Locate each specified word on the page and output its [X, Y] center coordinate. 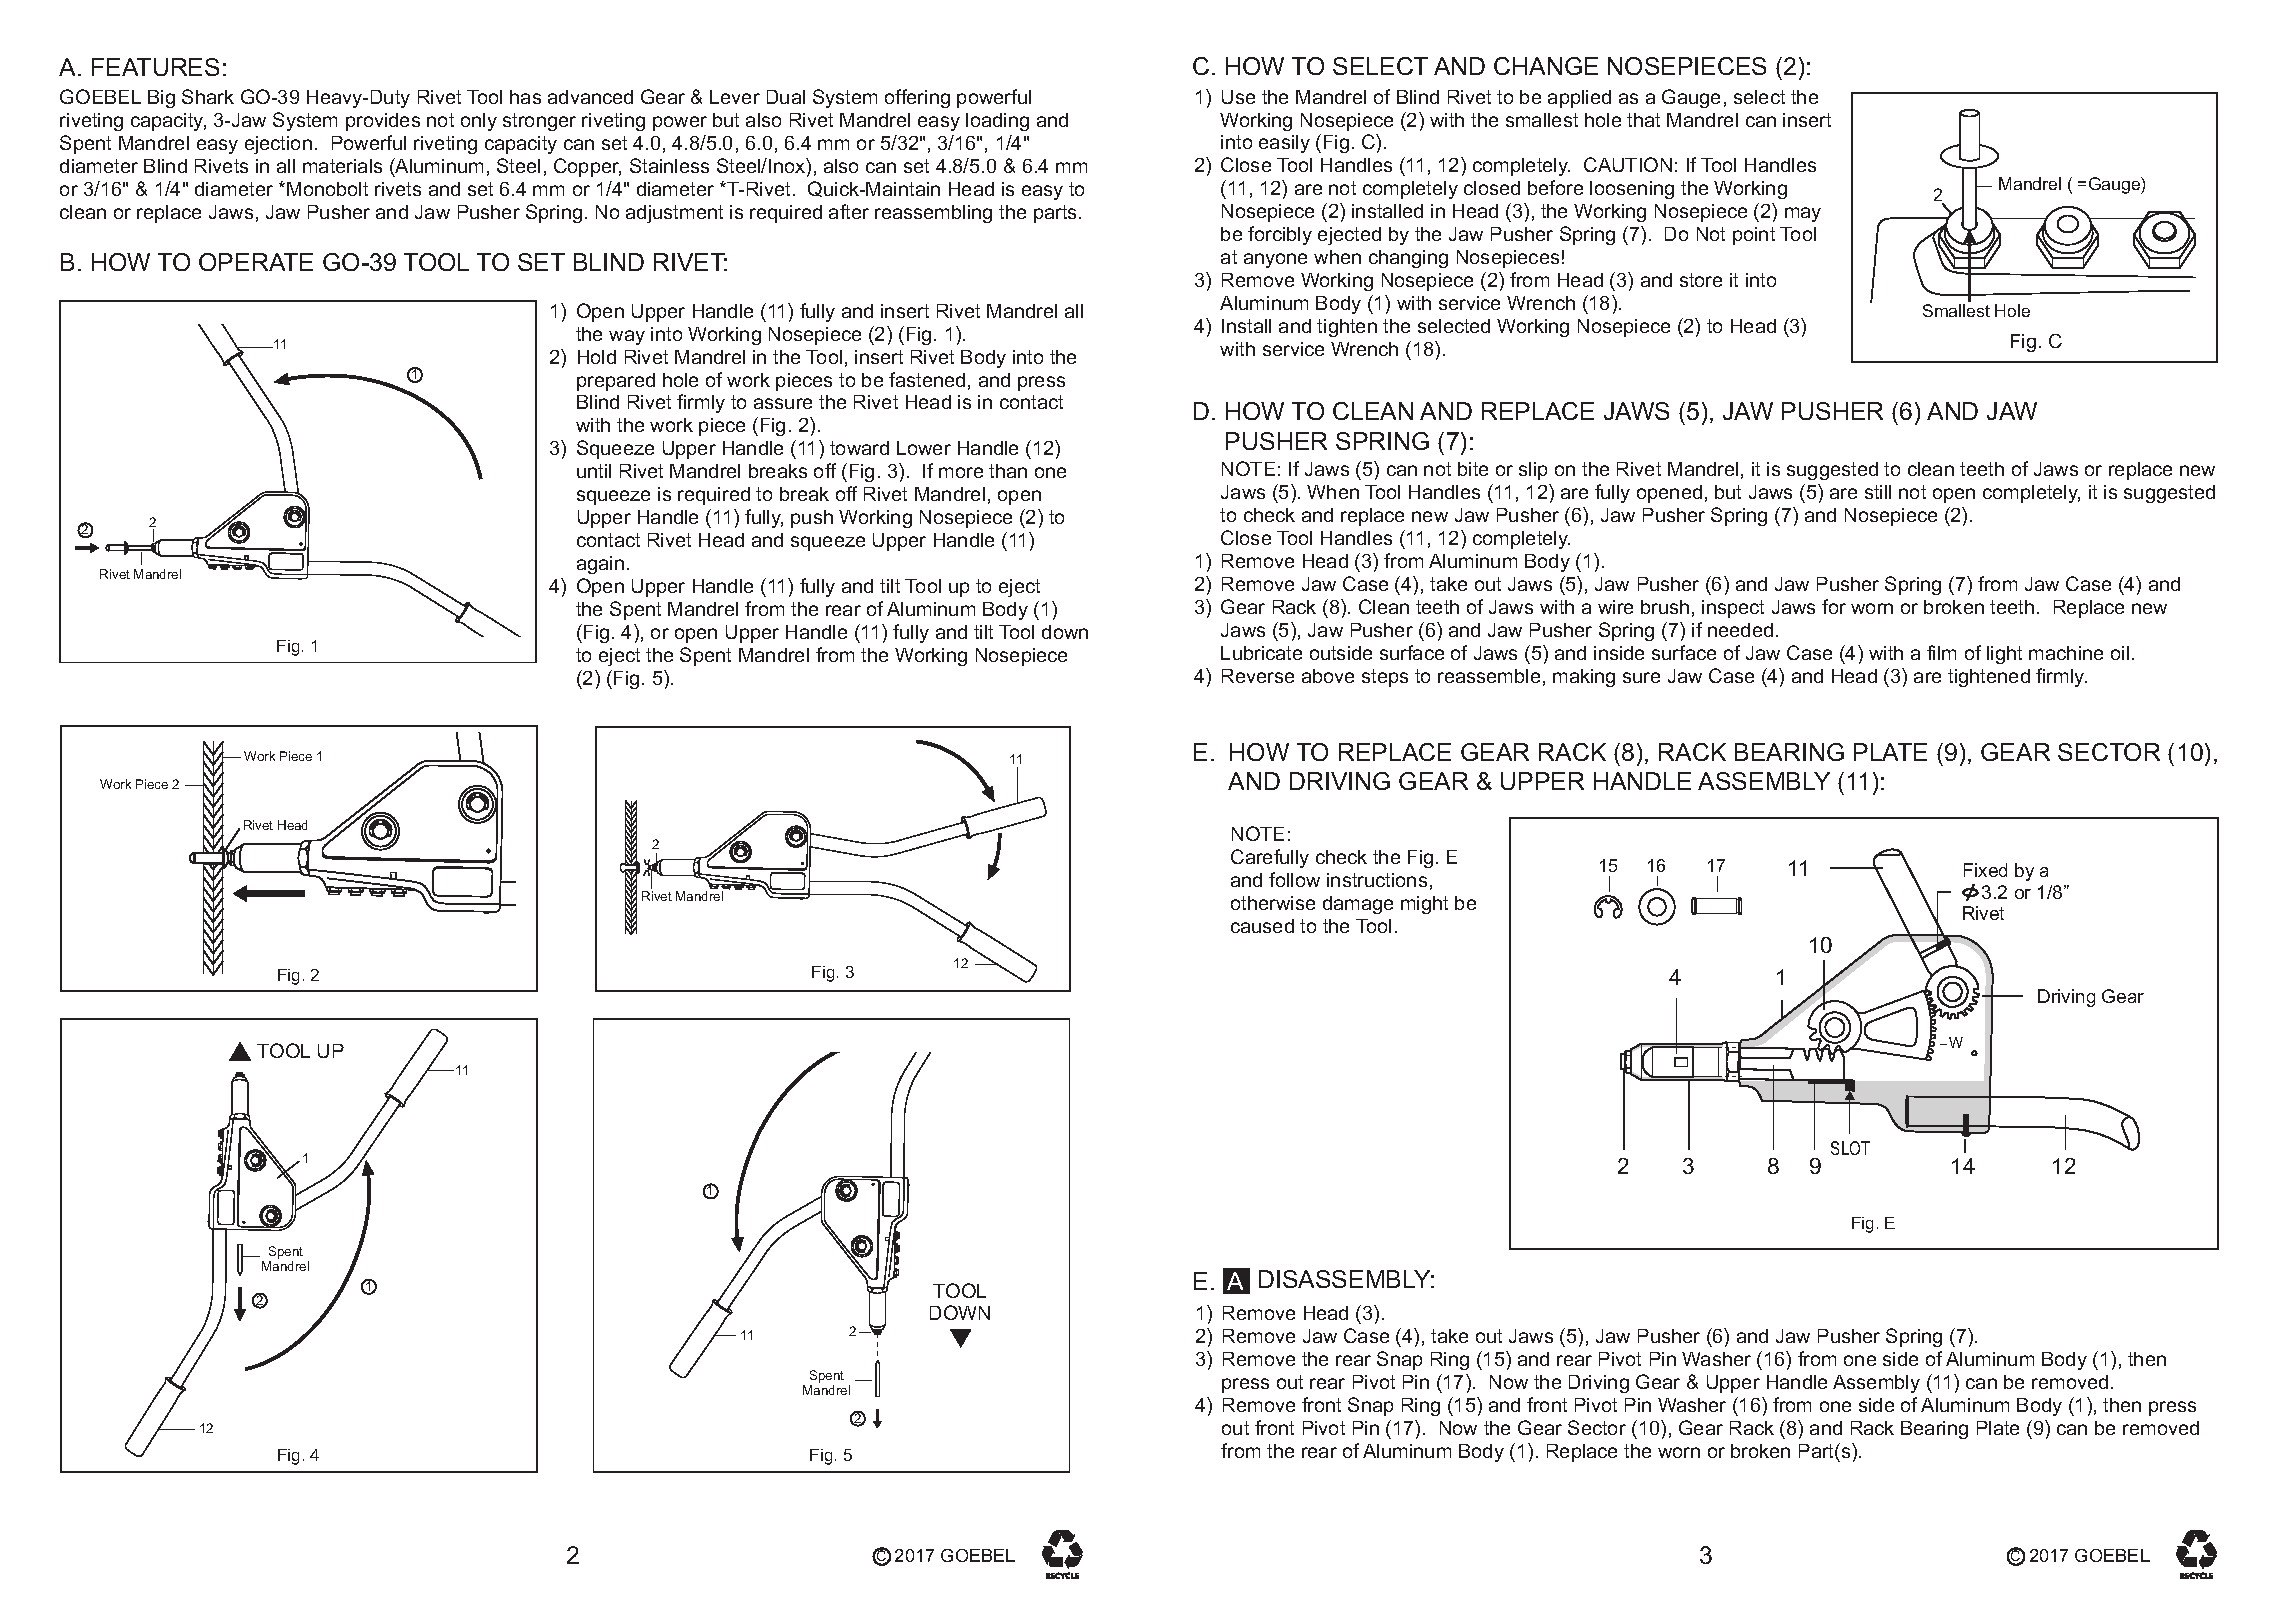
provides [383, 122]
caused [1262, 926]
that [1643, 120]
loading [997, 122]
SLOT [1850, 1148]
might [1424, 905]
